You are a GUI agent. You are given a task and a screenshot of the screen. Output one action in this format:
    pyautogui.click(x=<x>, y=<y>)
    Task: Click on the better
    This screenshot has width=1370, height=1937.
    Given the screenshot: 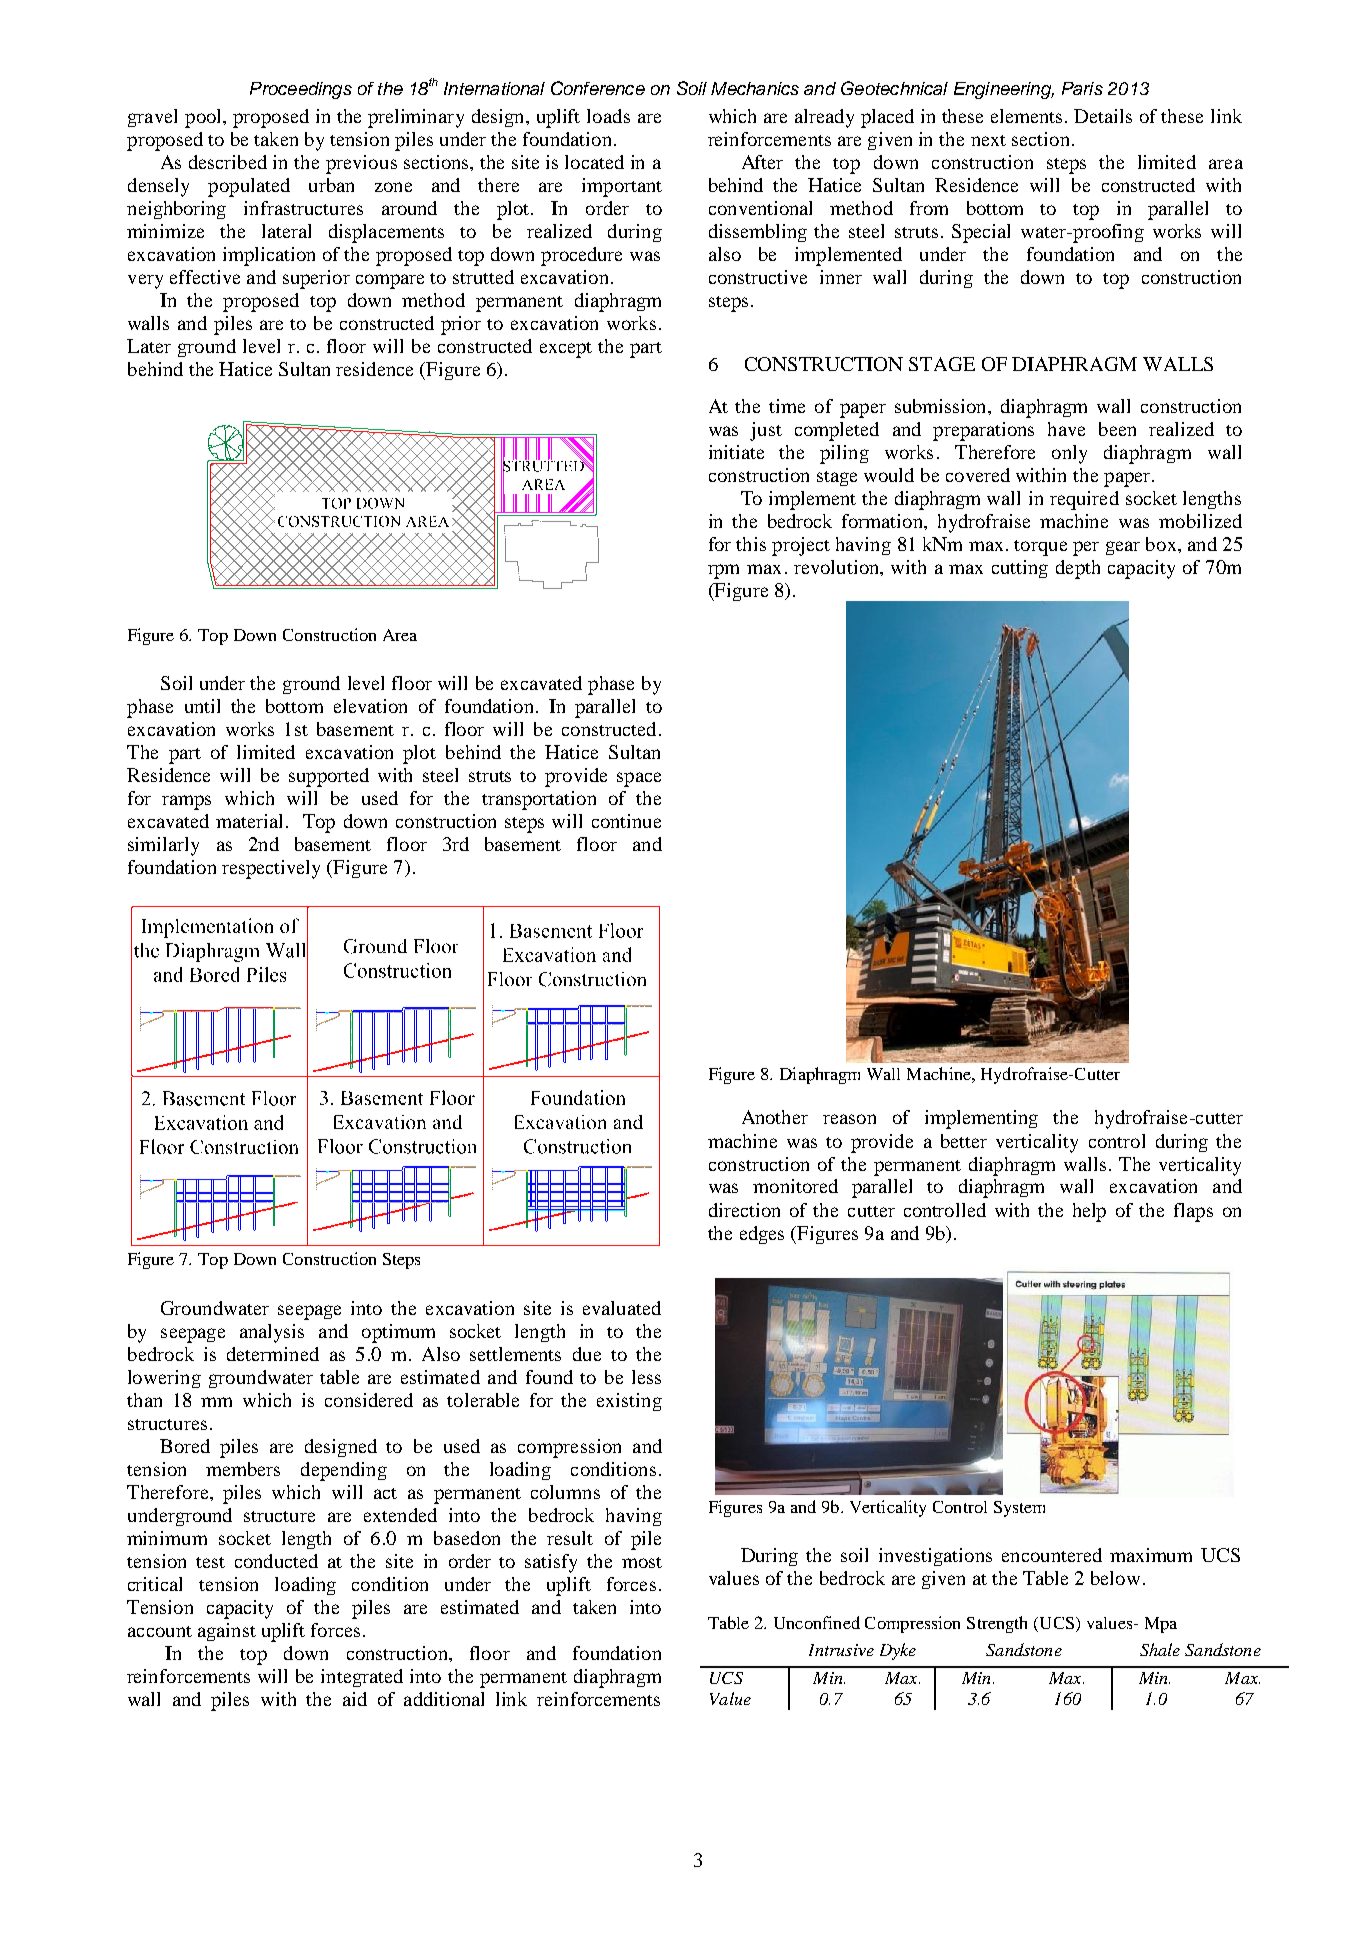 What is the action you would take?
    pyautogui.click(x=964, y=1141)
